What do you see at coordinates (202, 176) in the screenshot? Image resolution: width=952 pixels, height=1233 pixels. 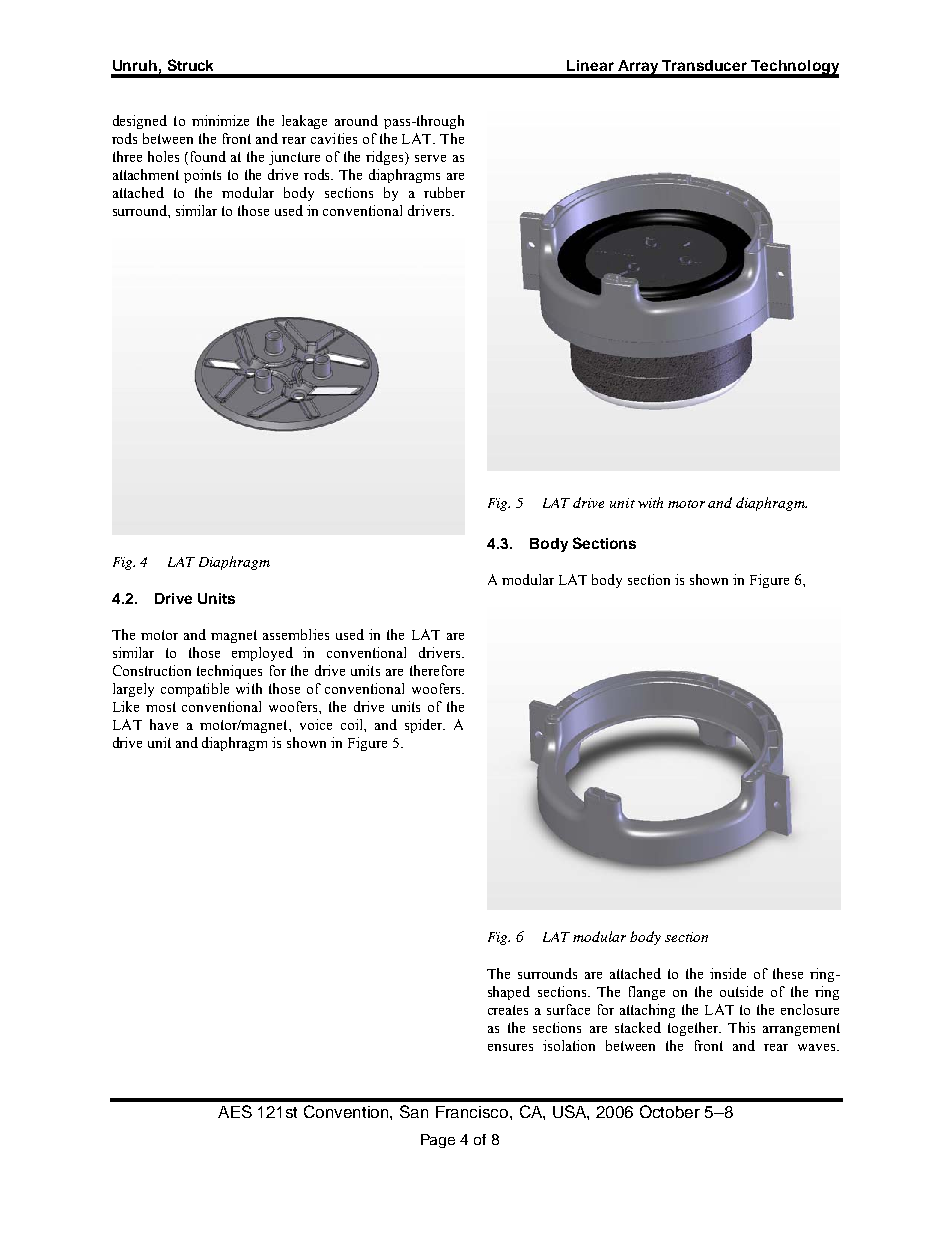 I see `points` at bounding box center [202, 176].
